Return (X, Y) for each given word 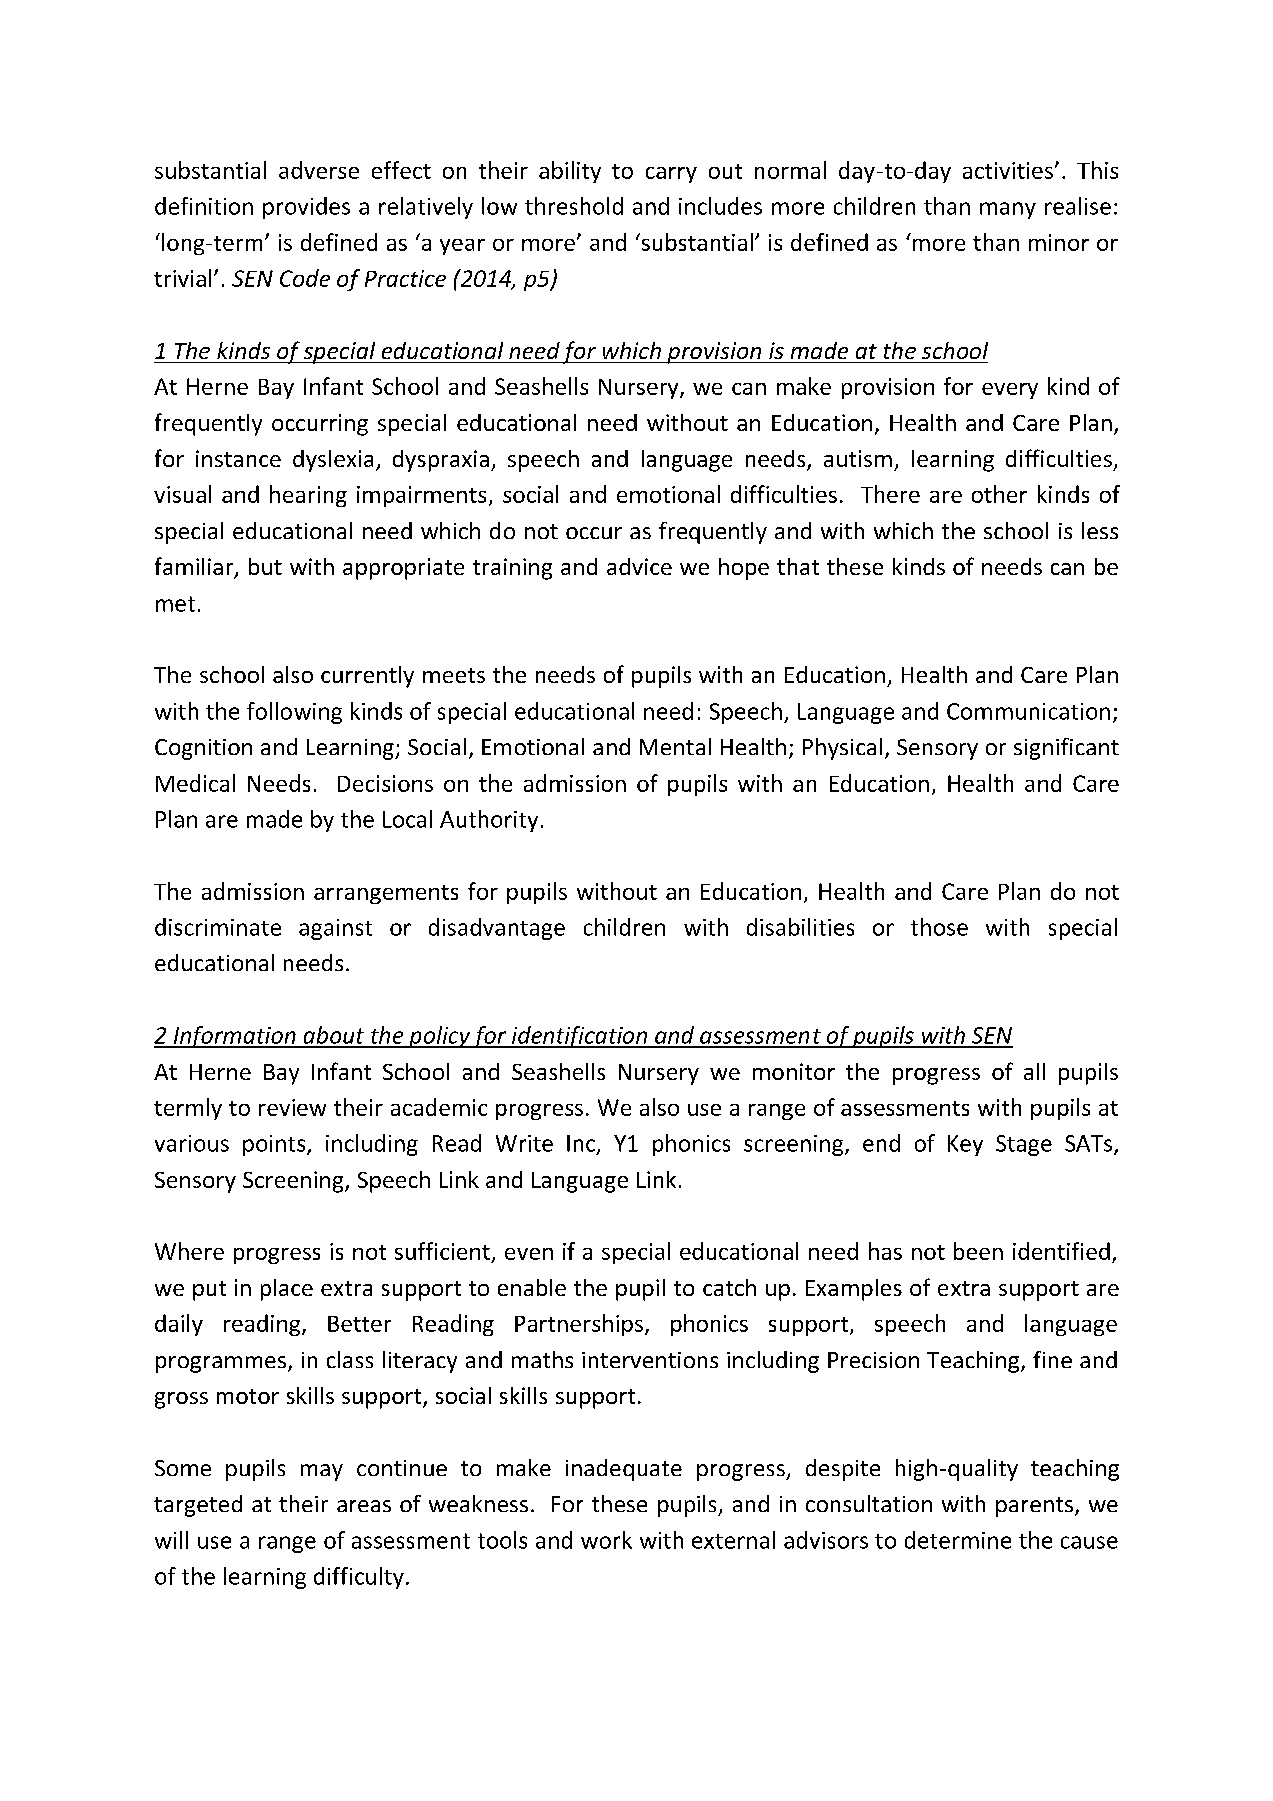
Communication (1028, 711)
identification (579, 1037)
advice (639, 566)
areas (364, 1506)
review (292, 1107)
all (1034, 1071)
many (1008, 210)
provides (306, 208)
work (606, 1540)
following (294, 713)
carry (671, 175)
